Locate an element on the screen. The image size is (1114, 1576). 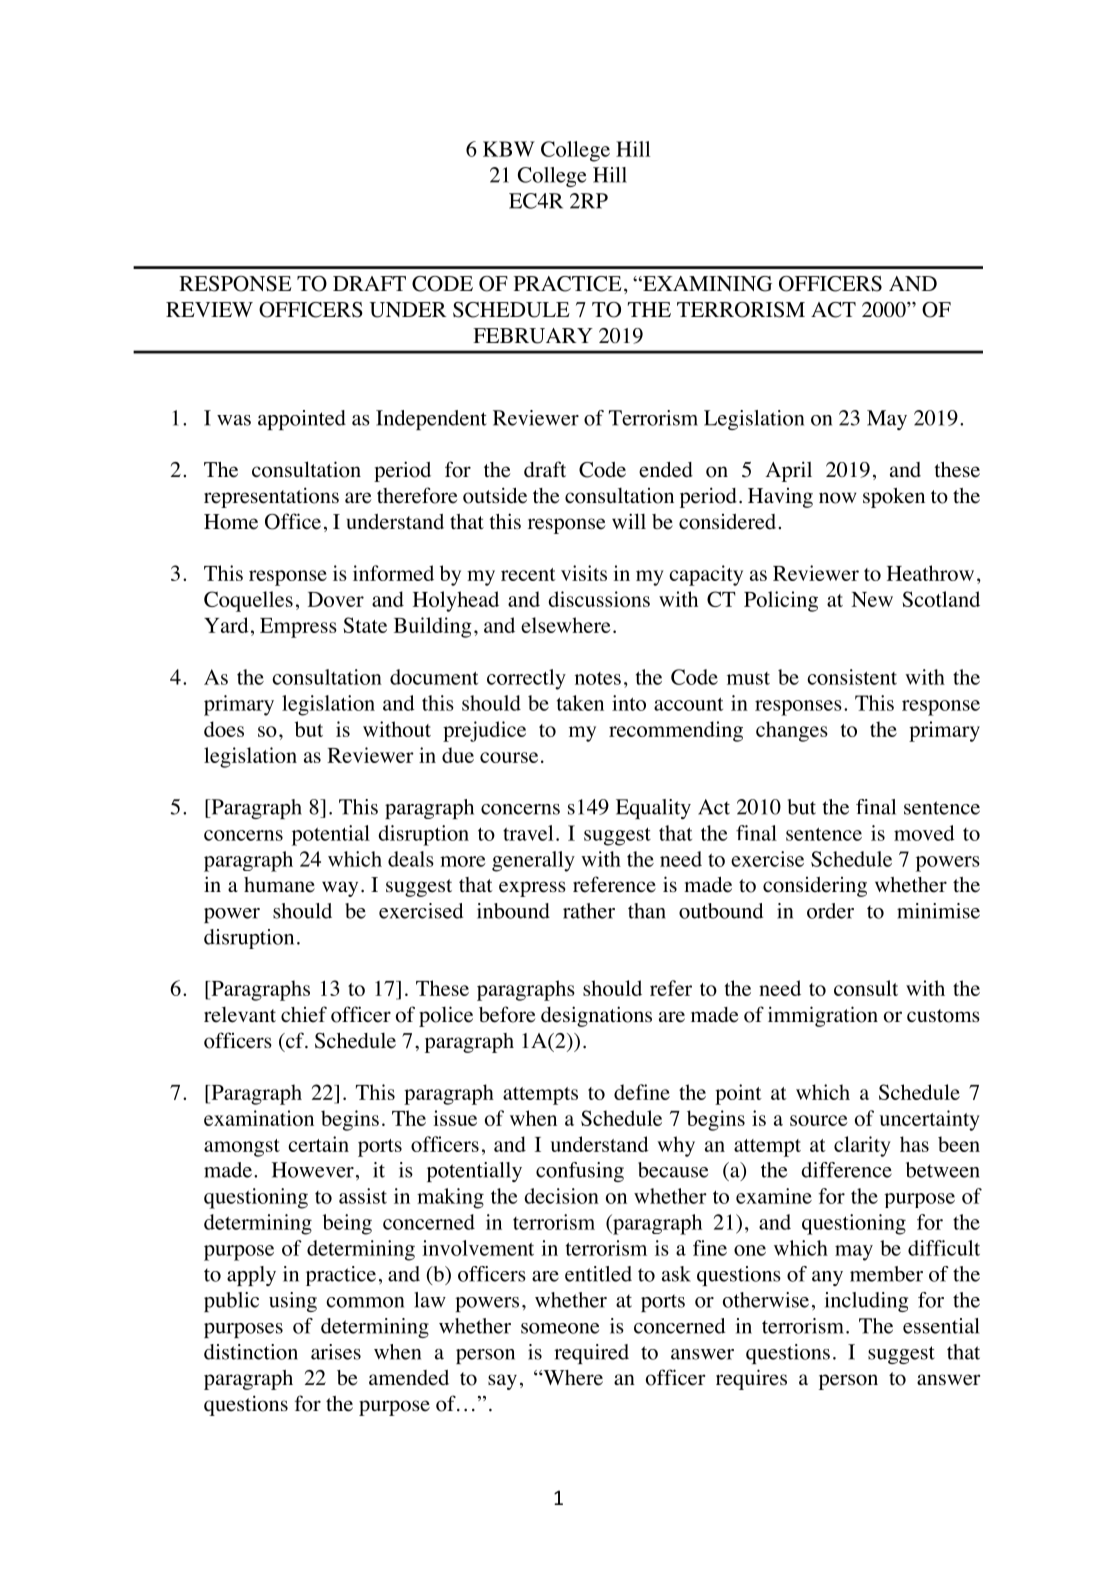
arises is located at coordinates (336, 1352).
